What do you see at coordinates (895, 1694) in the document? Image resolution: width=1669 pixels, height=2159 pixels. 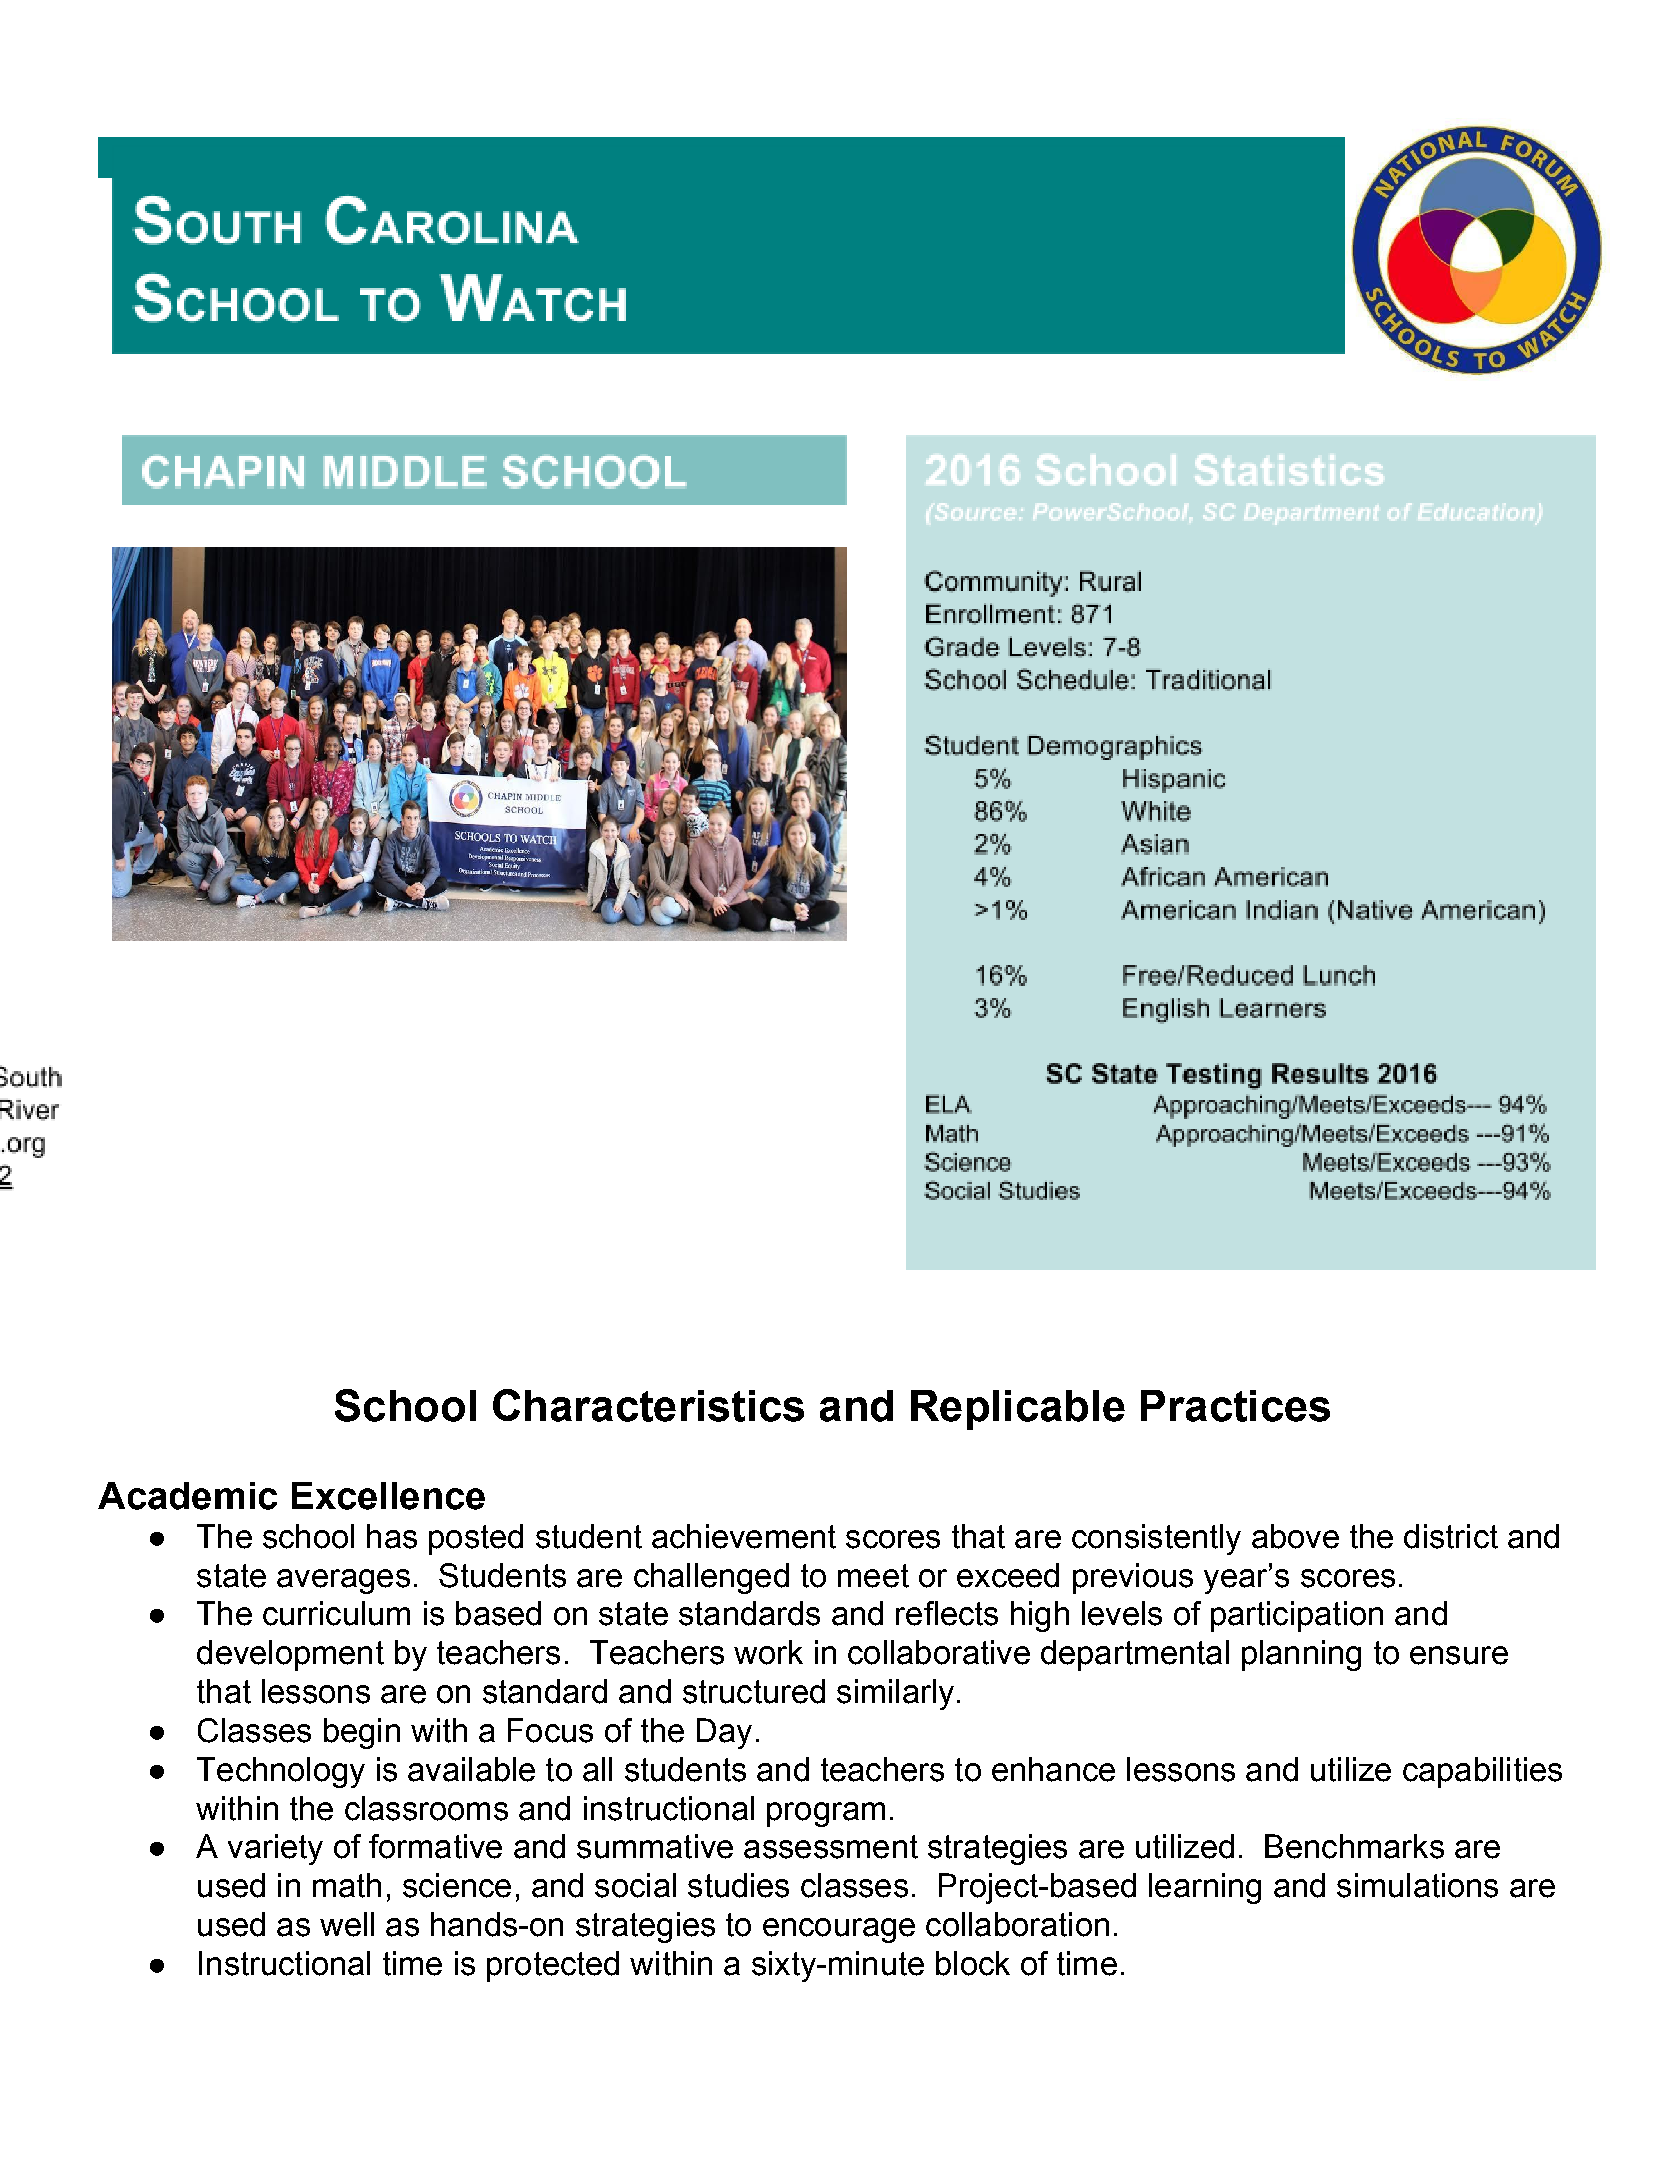 I see `similarly` at bounding box center [895, 1694].
